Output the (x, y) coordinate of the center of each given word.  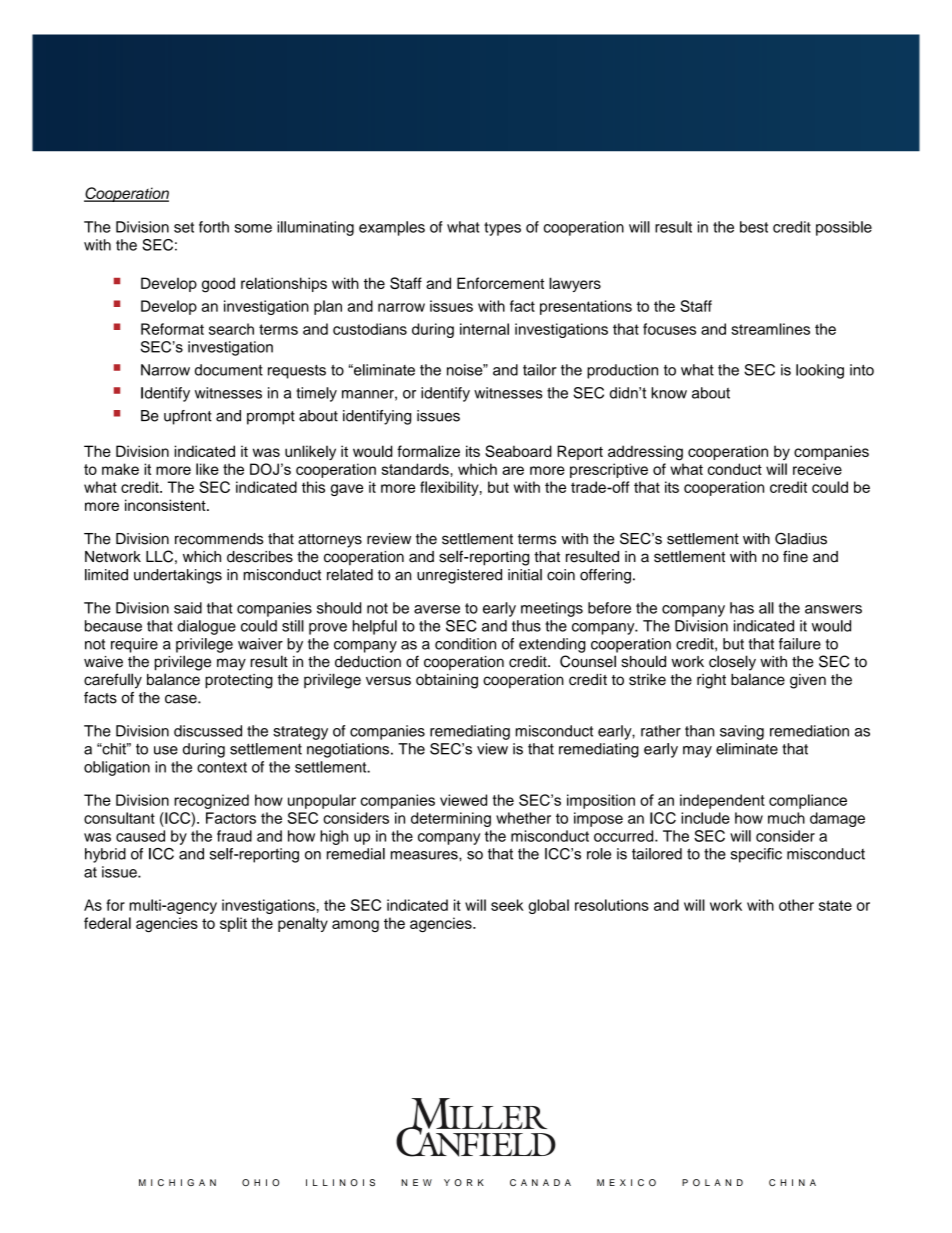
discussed (208, 731)
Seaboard (518, 451)
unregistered (459, 576)
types (502, 229)
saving (742, 732)
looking (820, 371)
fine (795, 556)
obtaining (447, 681)
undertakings (178, 576)
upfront (188, 417)
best (754, 227)
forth (214, 227)
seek (507, 905)
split (233, 924)
